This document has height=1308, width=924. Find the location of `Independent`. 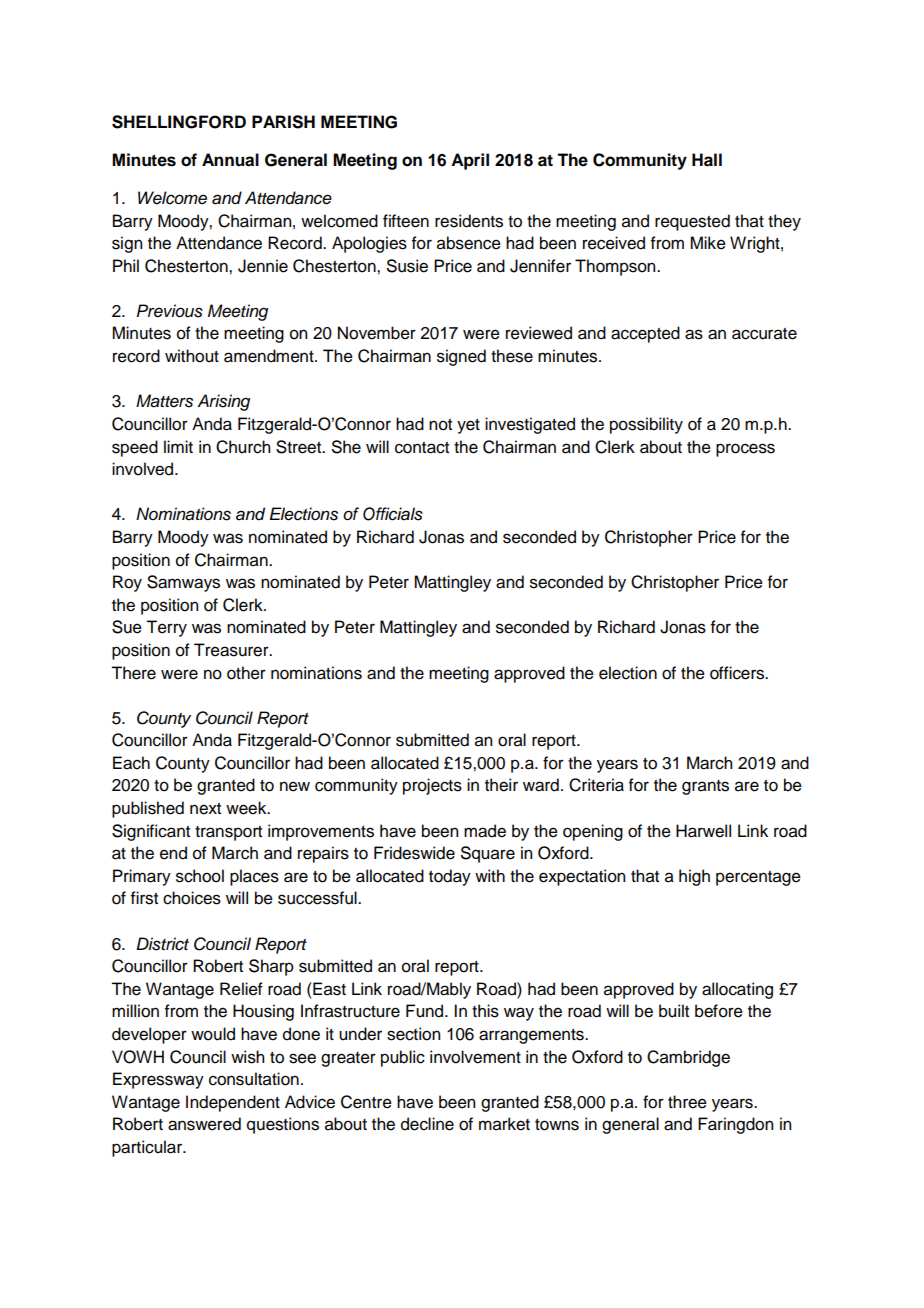

Independent is located at coordinates (233, 1103).
